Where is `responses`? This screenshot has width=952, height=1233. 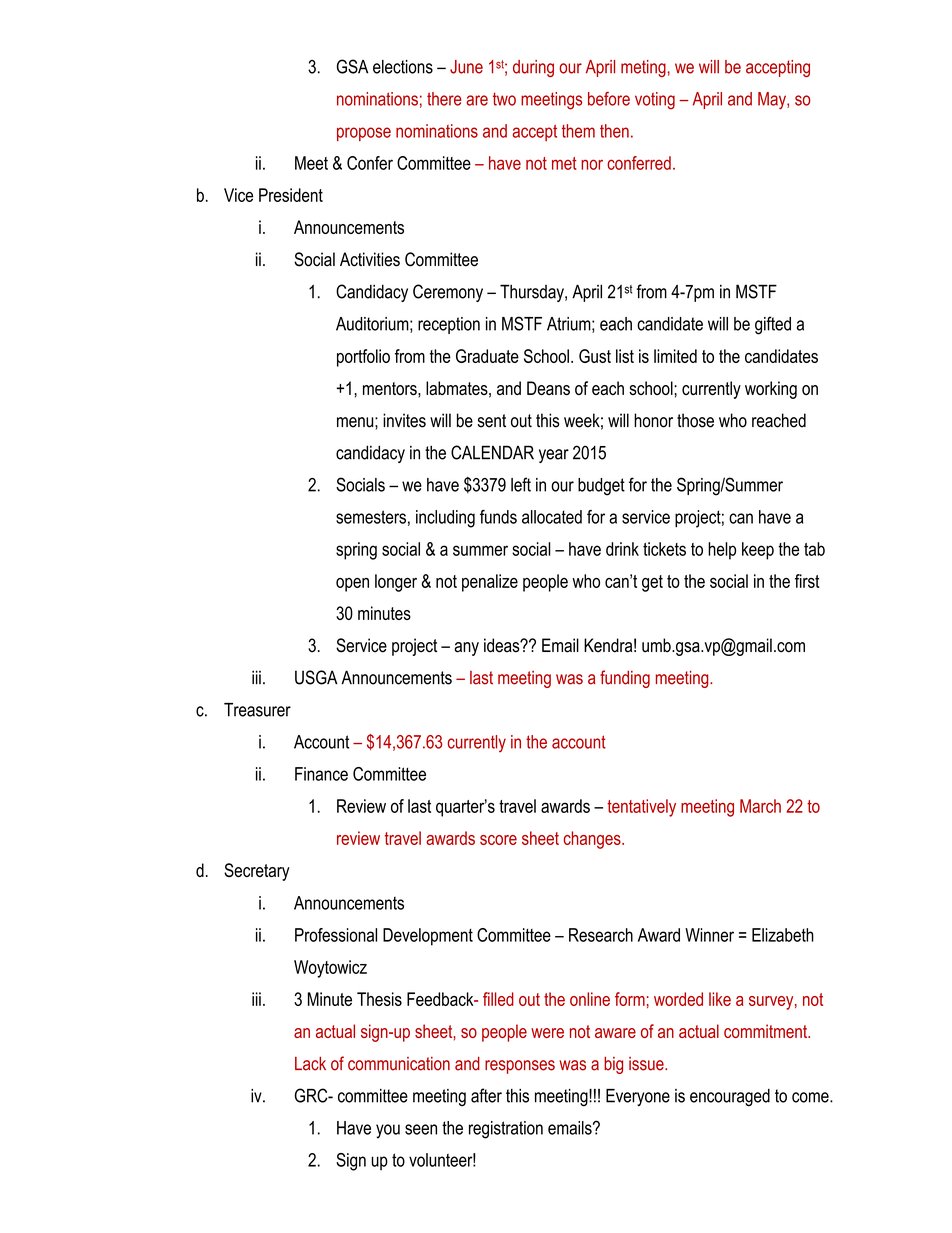
responses is located at coordinates (520, 1067).
